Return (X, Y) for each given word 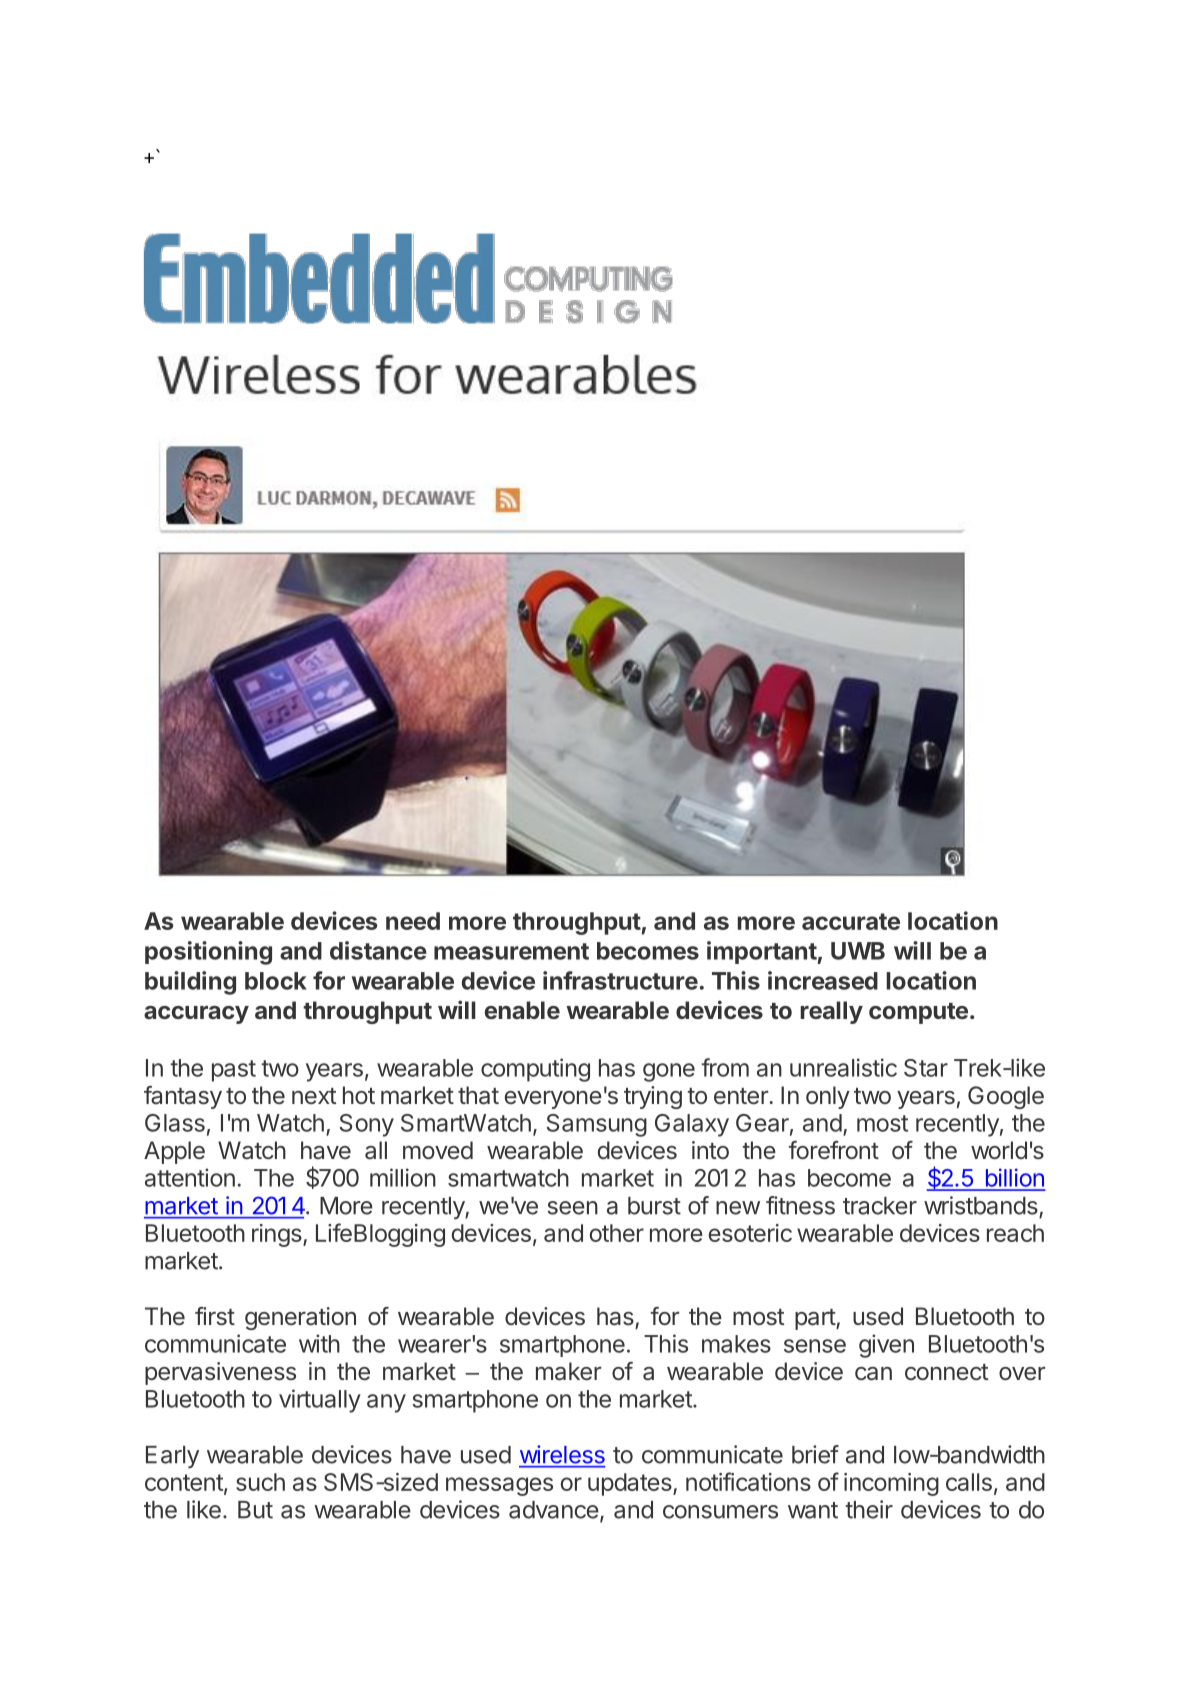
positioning (208, 953)
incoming (891, 1484)
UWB (858, 951)
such (260, 1482)
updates (631, 1484)
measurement (511, 951)
